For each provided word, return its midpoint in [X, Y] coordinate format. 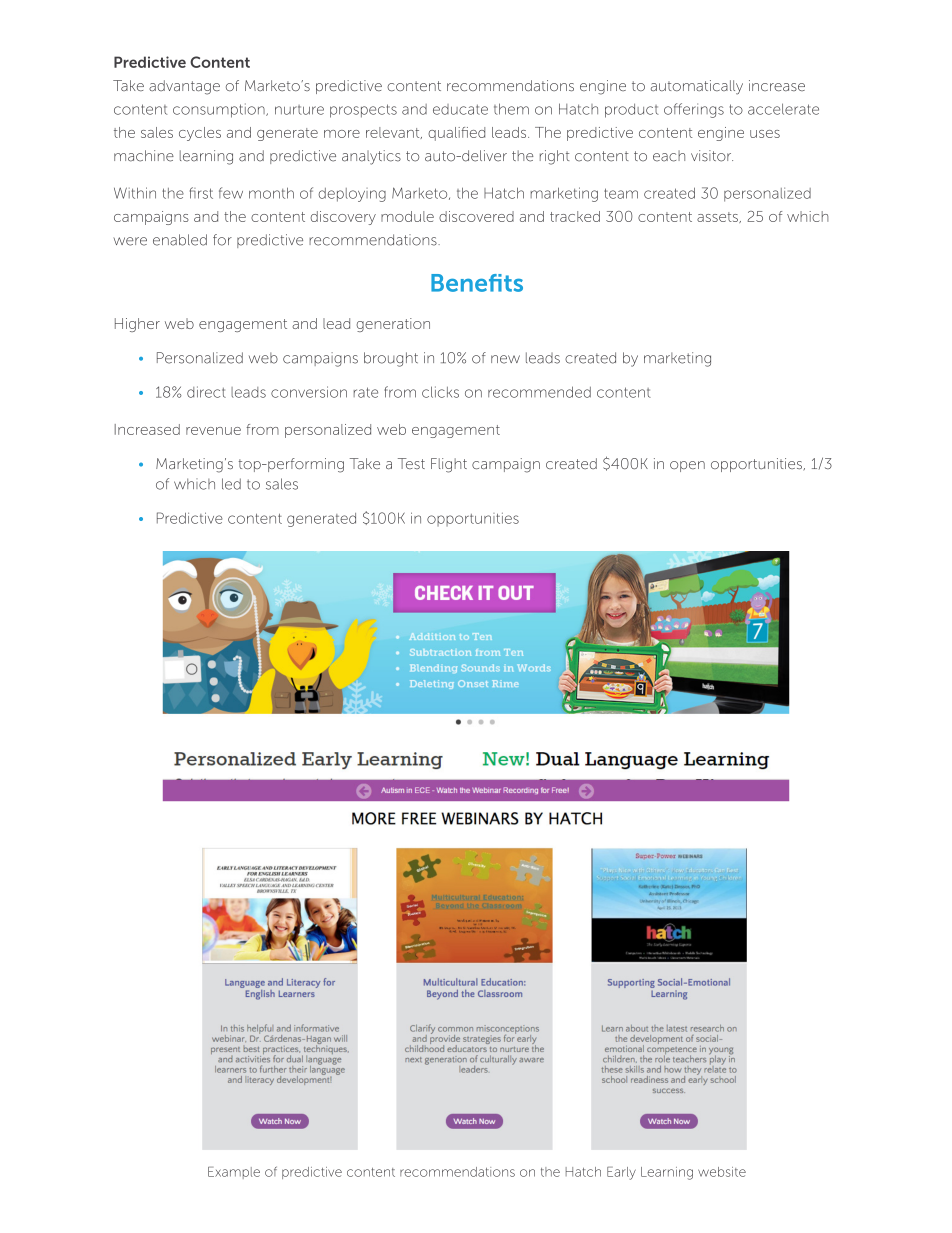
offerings [694, 110]
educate [460, 109]
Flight [449, 465]
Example [234, 1173]
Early [621, 1173]
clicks [440, 392]
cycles [200, 134]
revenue [213, 431]
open [687, 466]
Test [411, 463]
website [722, 1172]
